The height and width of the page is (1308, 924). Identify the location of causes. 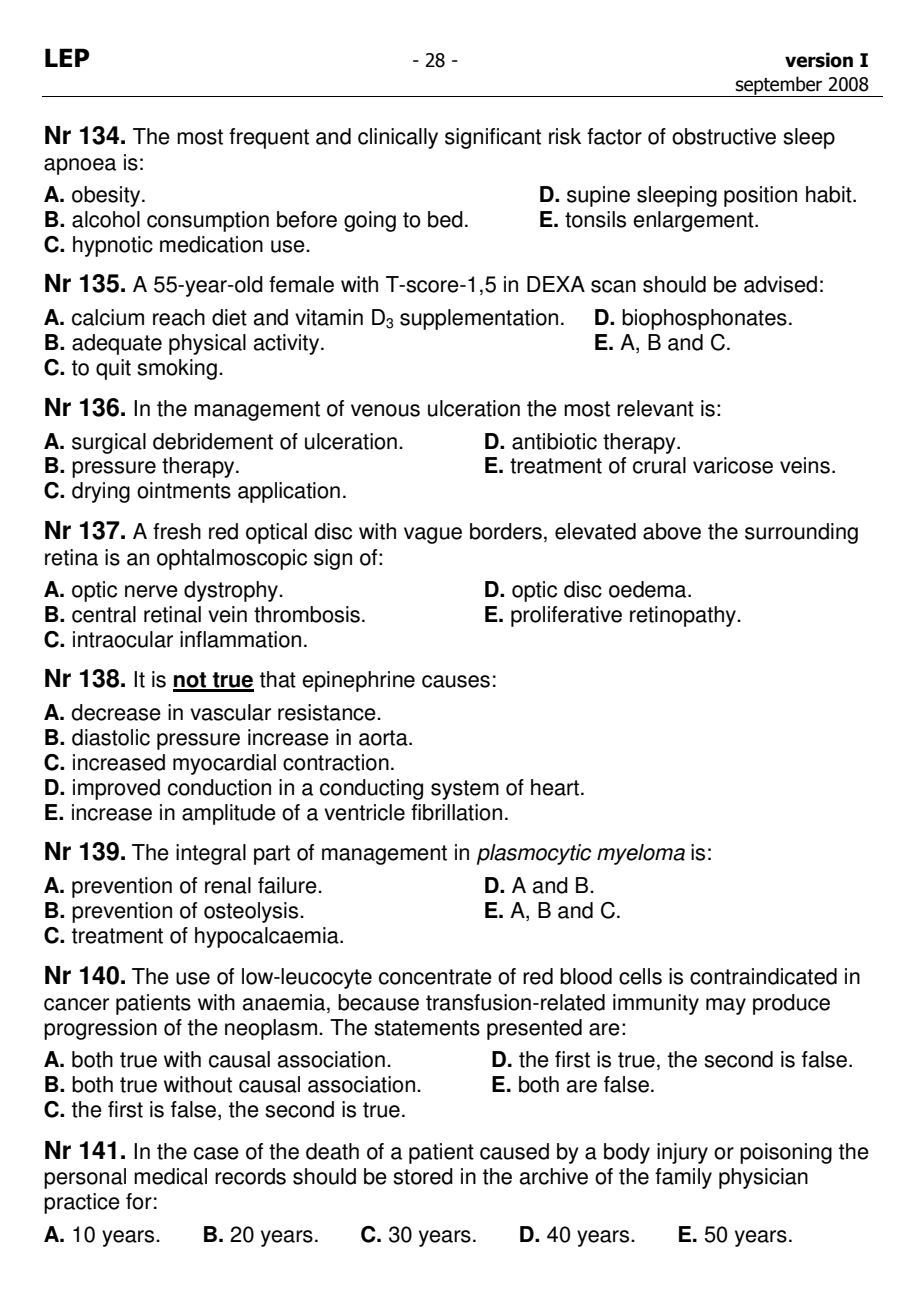
(456, 681).
